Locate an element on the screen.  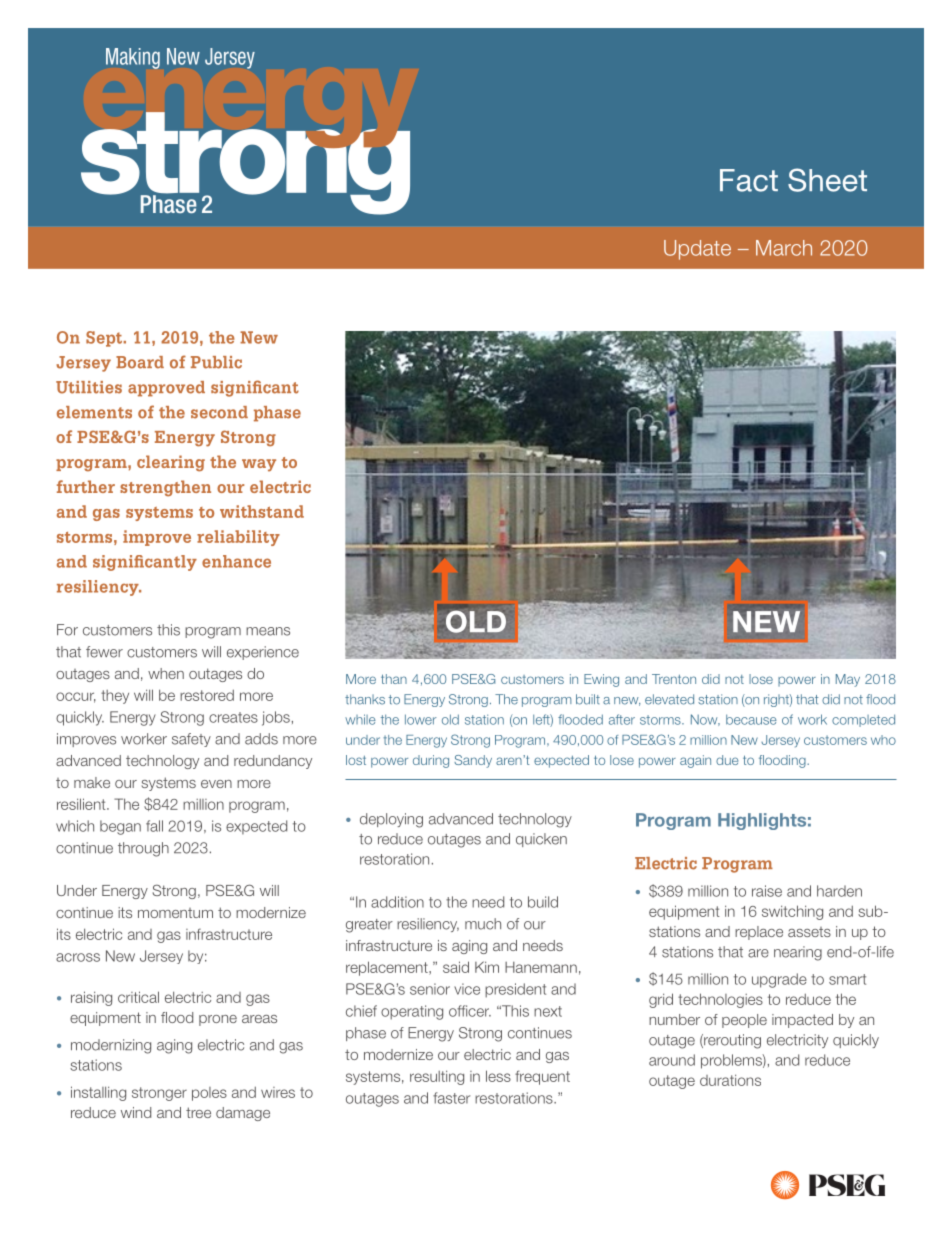
May is located at coordinates (848, 680).
